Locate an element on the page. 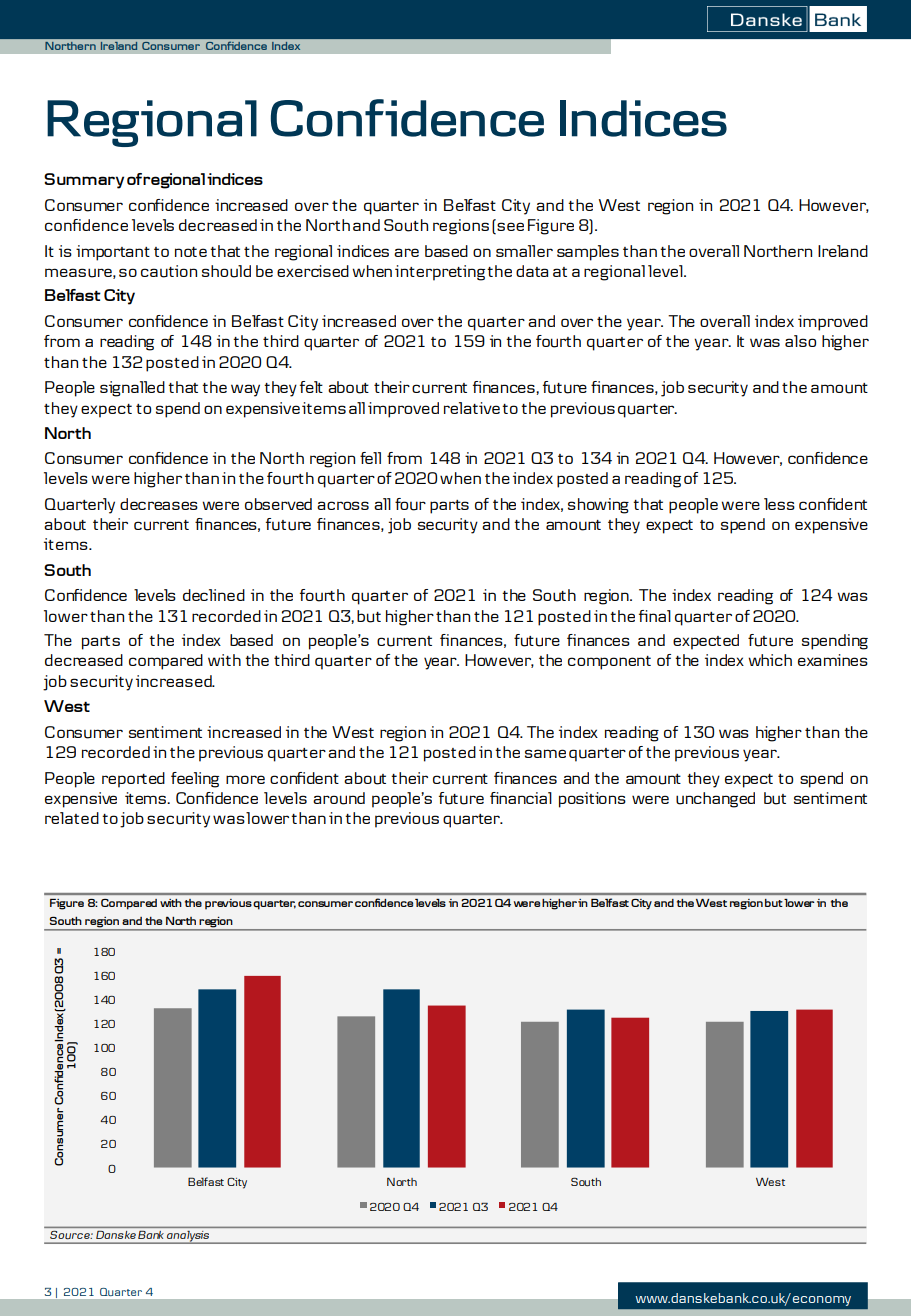 The height and width of the page is (1316, 911). financial is located at coordinates (521, 798).
